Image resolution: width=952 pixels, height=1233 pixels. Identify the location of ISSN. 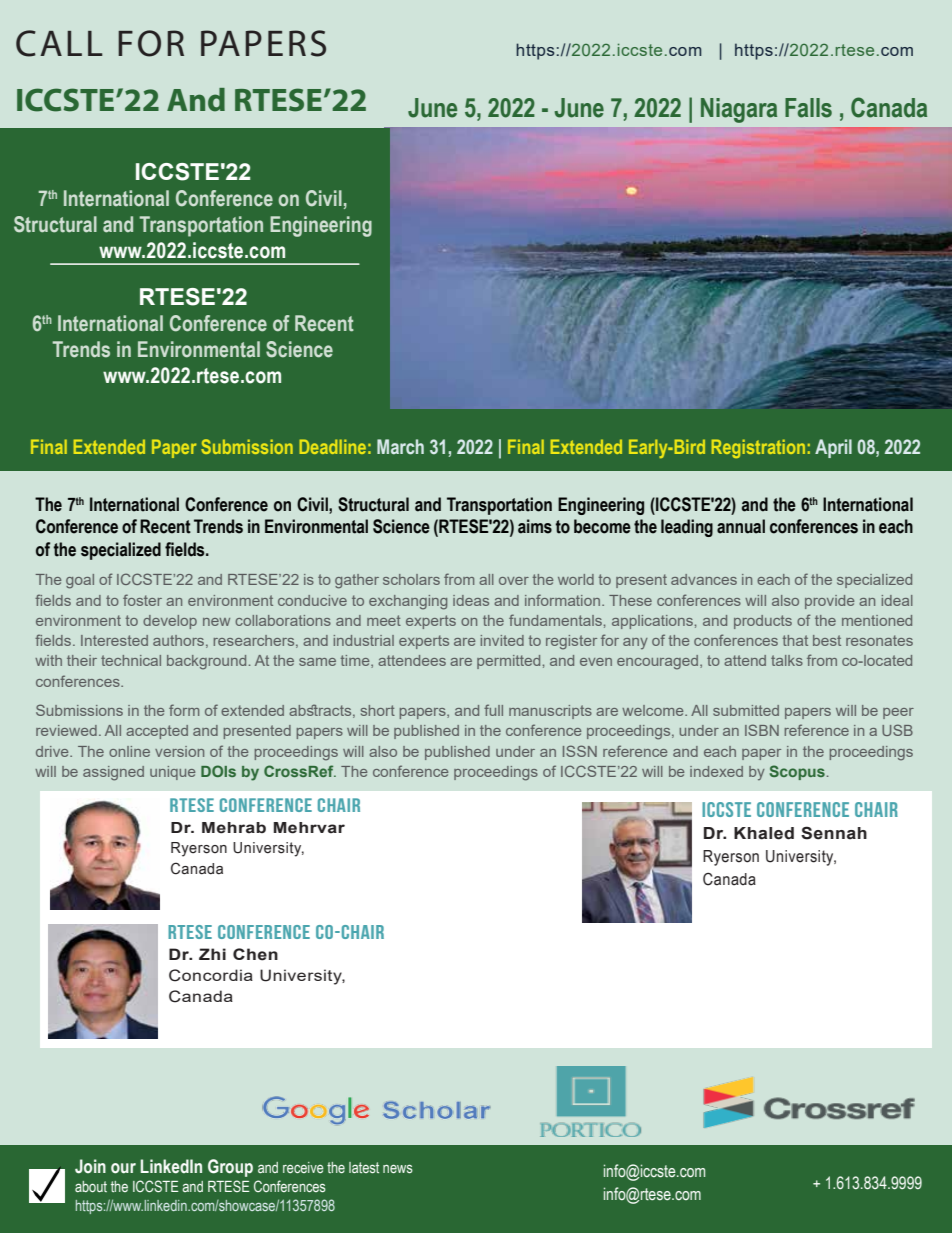
(580, 751).
